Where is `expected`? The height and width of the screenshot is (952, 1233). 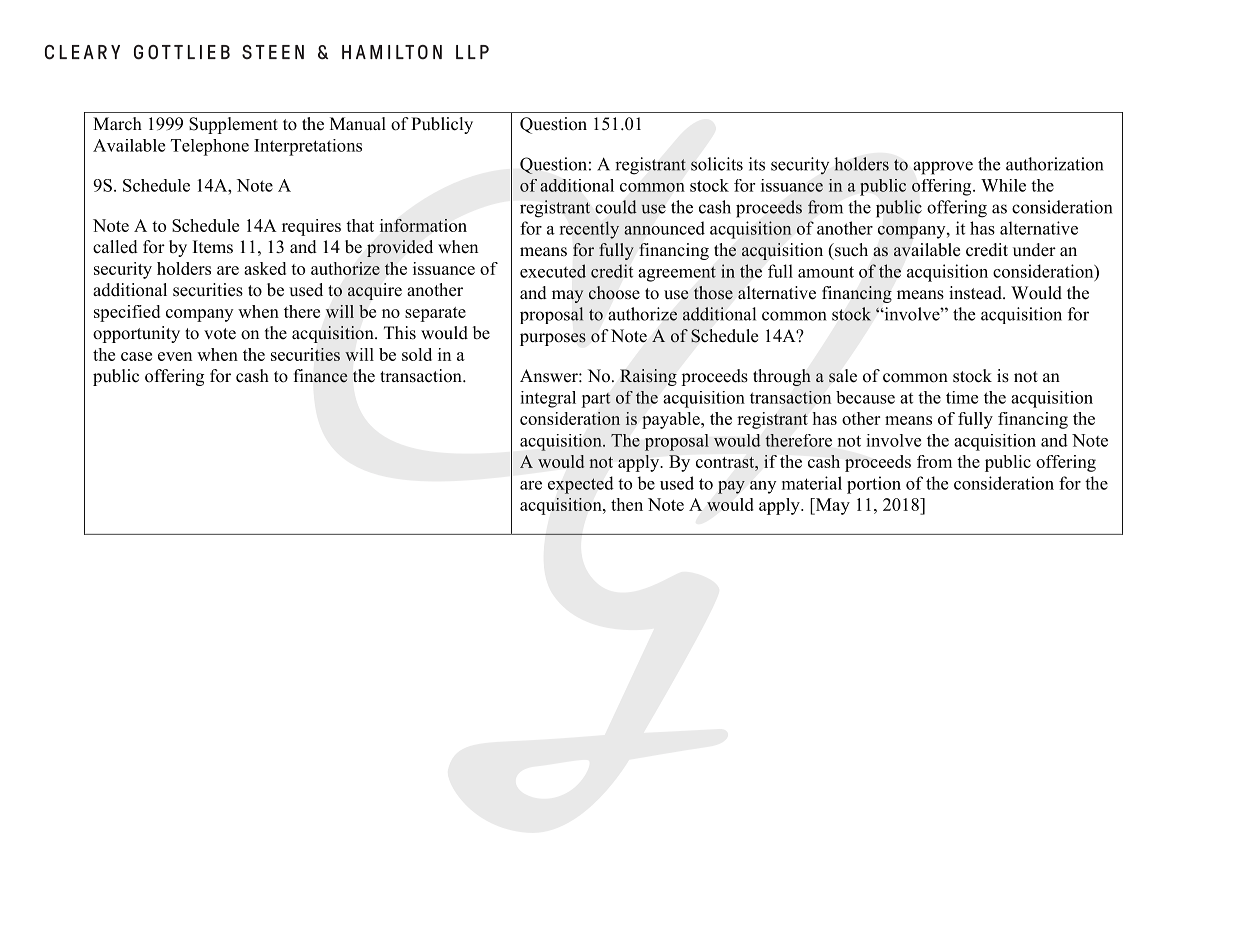 expected is located at coordinates (580, 485).
